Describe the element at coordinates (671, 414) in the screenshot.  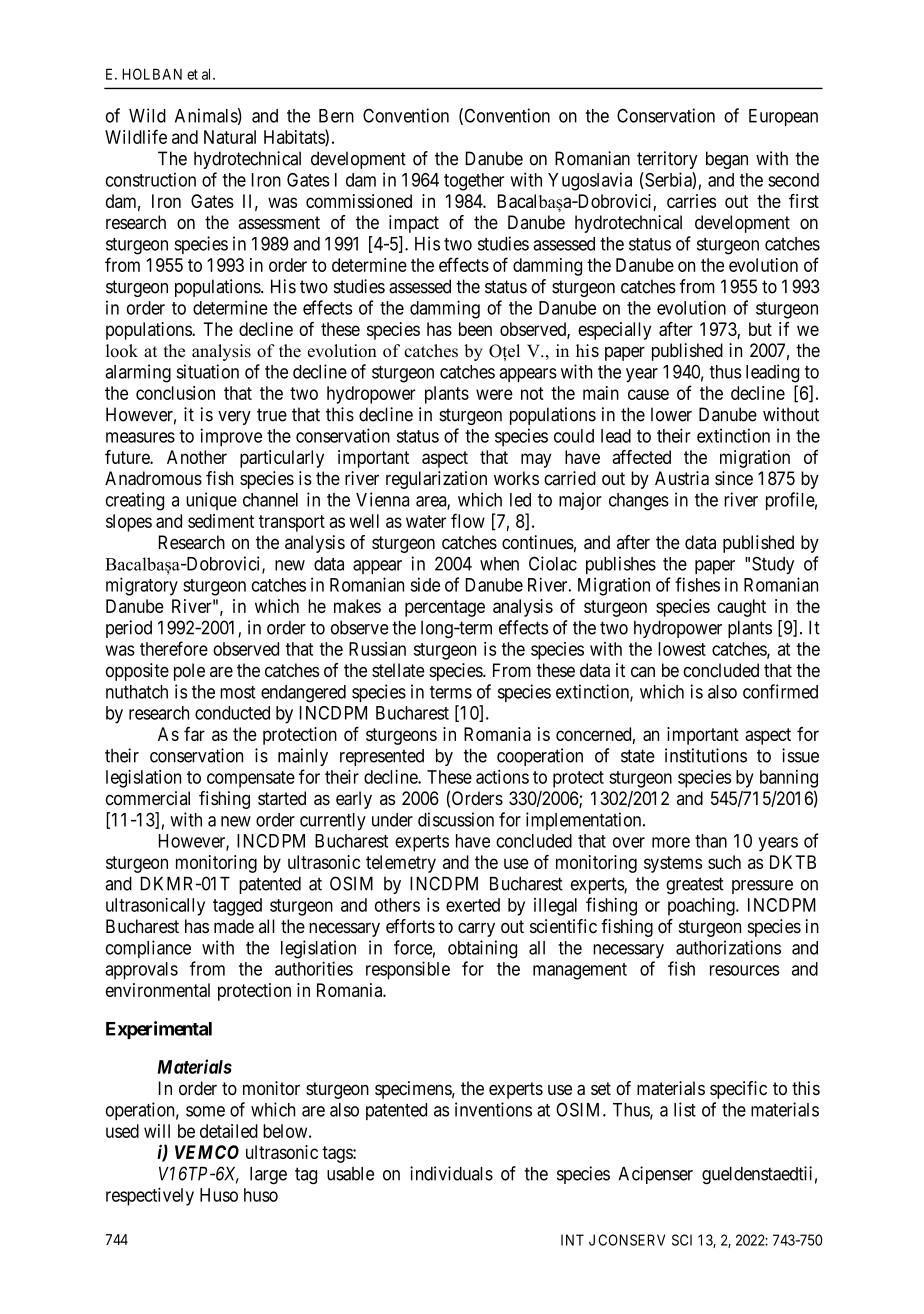
I see `lower` at that location.
